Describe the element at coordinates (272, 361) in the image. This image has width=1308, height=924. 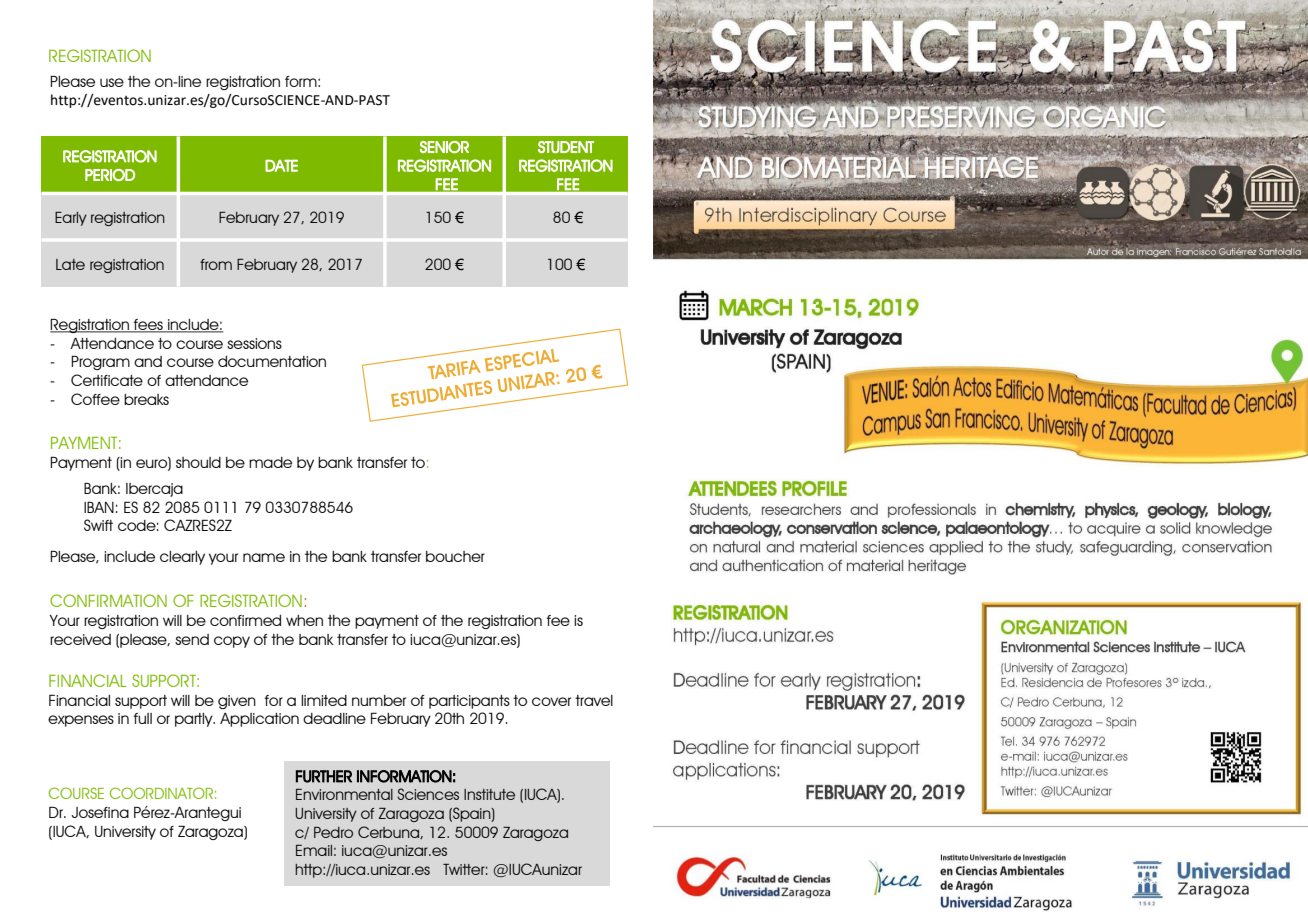
I see `documentation` at that location.
